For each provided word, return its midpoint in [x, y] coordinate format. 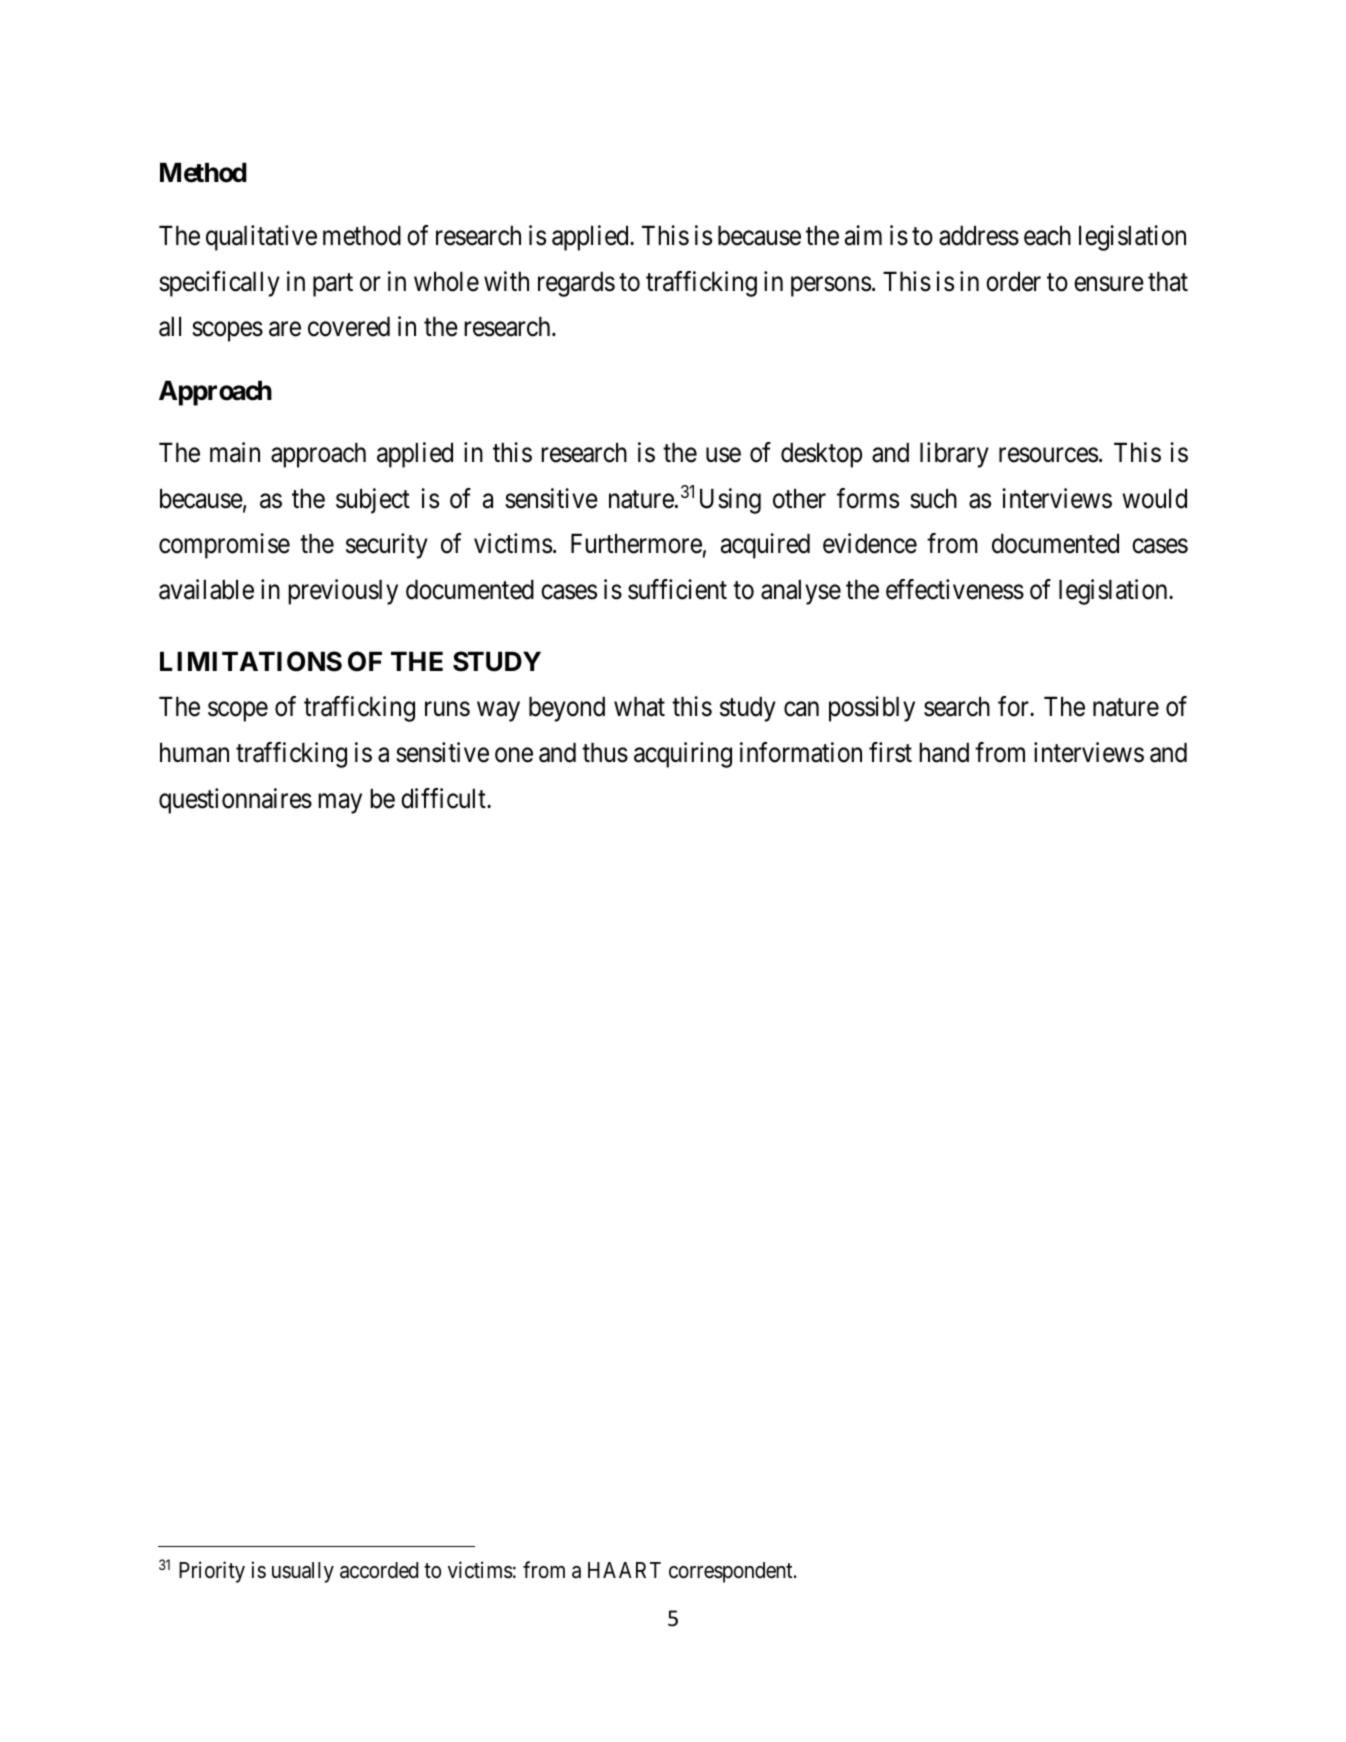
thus [605, 752]
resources [1048, 455]
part [333, 285]
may [340, 803]
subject [373, 501]
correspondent [732, 1572]
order [1013, 281]
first [890, 752]
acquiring [683, 755]
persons [831, 287]
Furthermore [636, 543]
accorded [379, 1570]
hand [944, 752]
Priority [212, 1572]
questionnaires [235, 801]
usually [303, 1572]
